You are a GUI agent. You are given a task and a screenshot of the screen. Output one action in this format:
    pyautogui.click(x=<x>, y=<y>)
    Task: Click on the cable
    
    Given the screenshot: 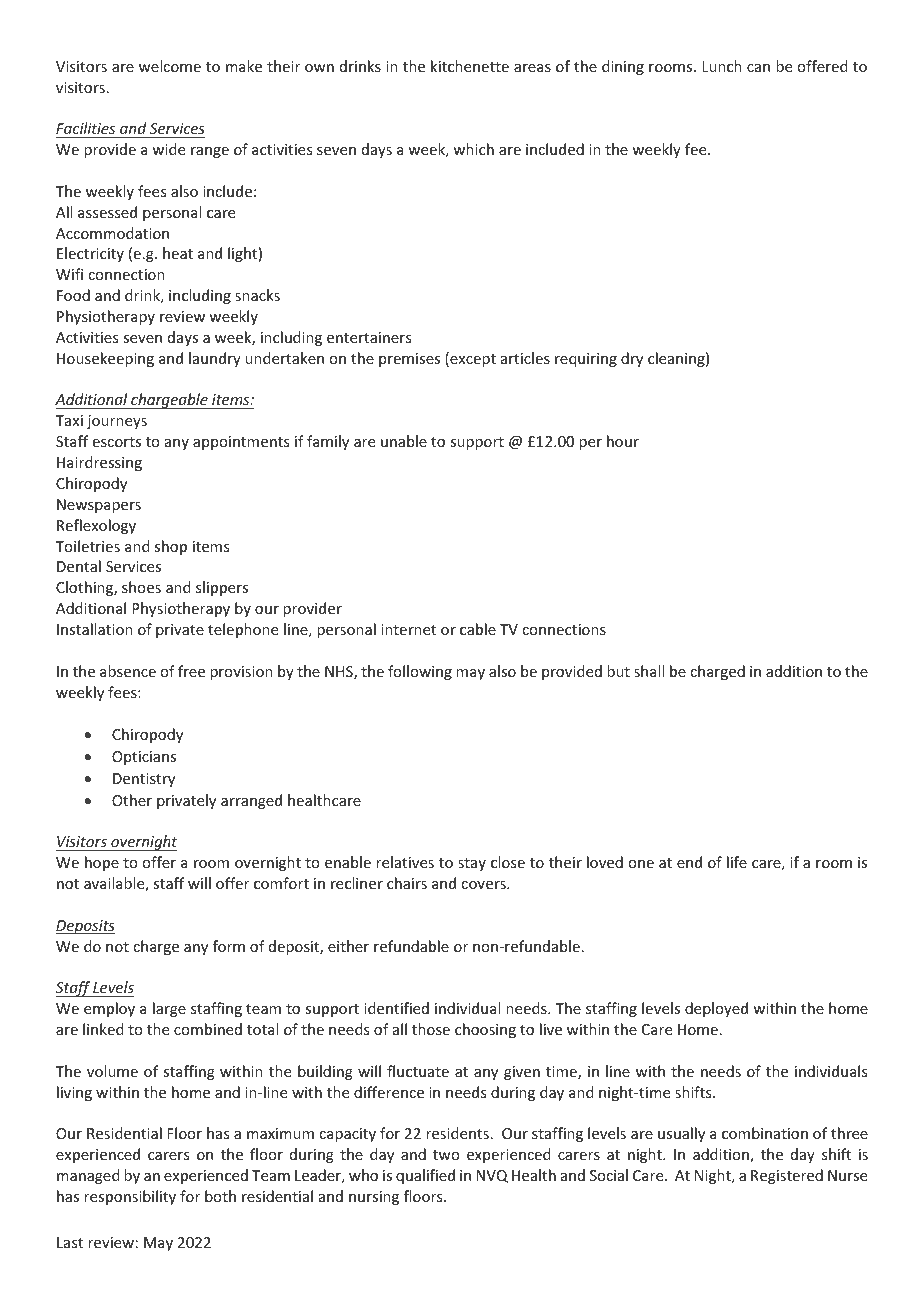 What is the action you would take?
    pyautogui.click(x=478, y=629)
